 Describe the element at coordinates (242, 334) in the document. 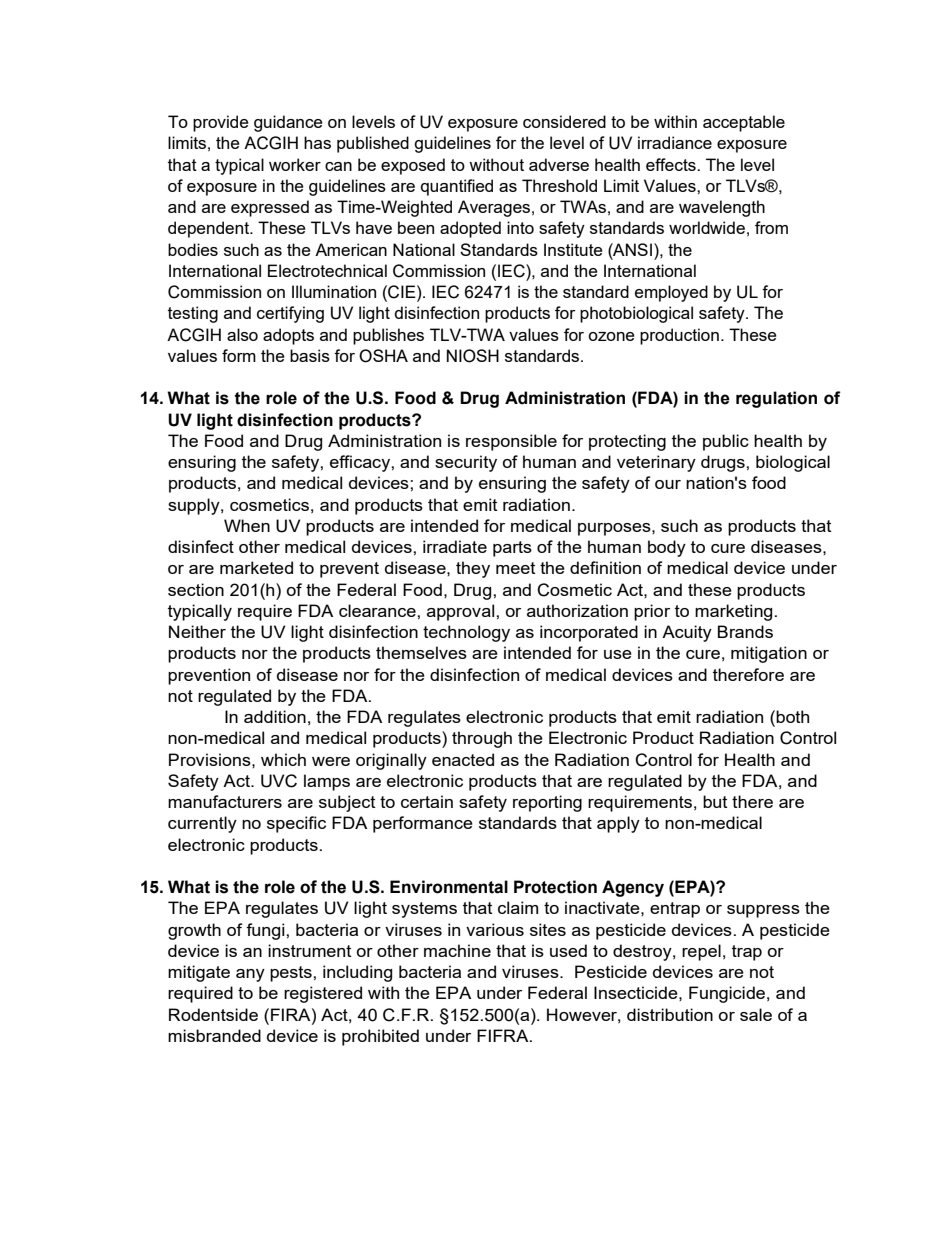

I see `also` at that location.
